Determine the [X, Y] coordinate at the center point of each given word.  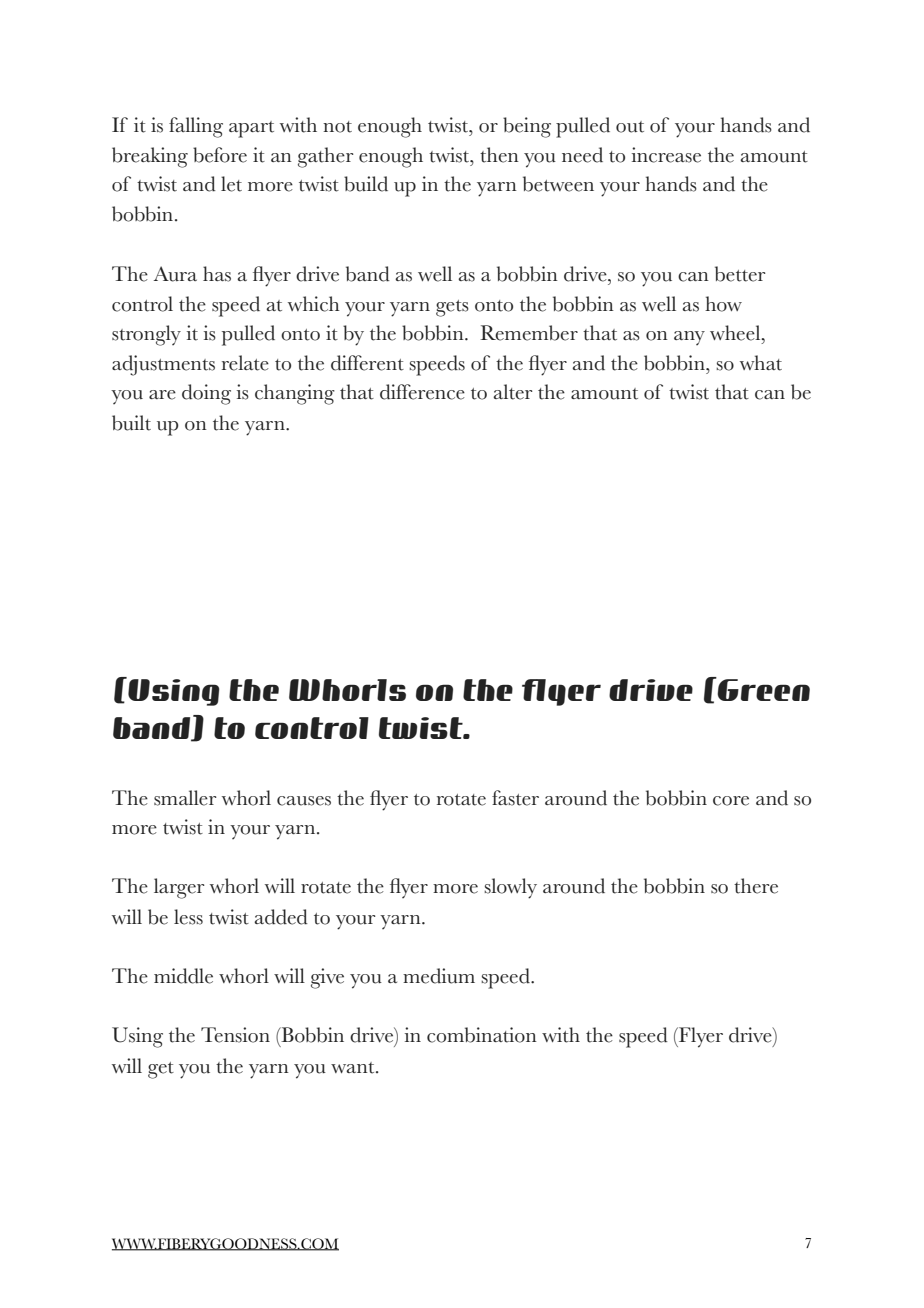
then [499, 155]
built [131, 423]
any [689, 338]
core [731, 801]
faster [515, 798]
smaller [185, 798]
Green [762, 689]
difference [422, 392]
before [220, 155]
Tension [235, 1035]
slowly [510, 888]
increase [666, 155]
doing [206, 394]
